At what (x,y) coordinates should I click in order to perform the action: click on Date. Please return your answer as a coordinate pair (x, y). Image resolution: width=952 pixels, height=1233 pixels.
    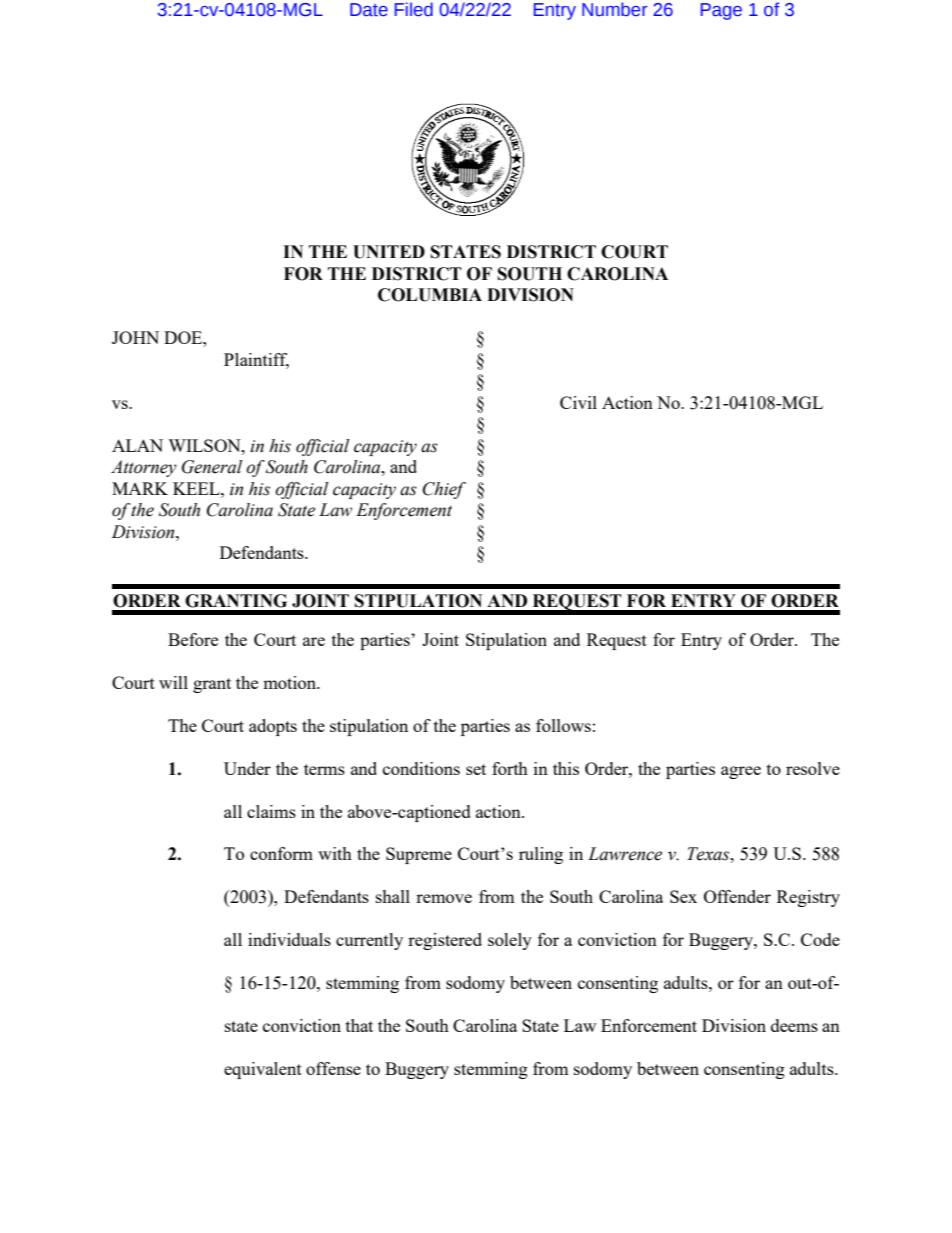
    Looking at the image, I should click on (369, 10).
